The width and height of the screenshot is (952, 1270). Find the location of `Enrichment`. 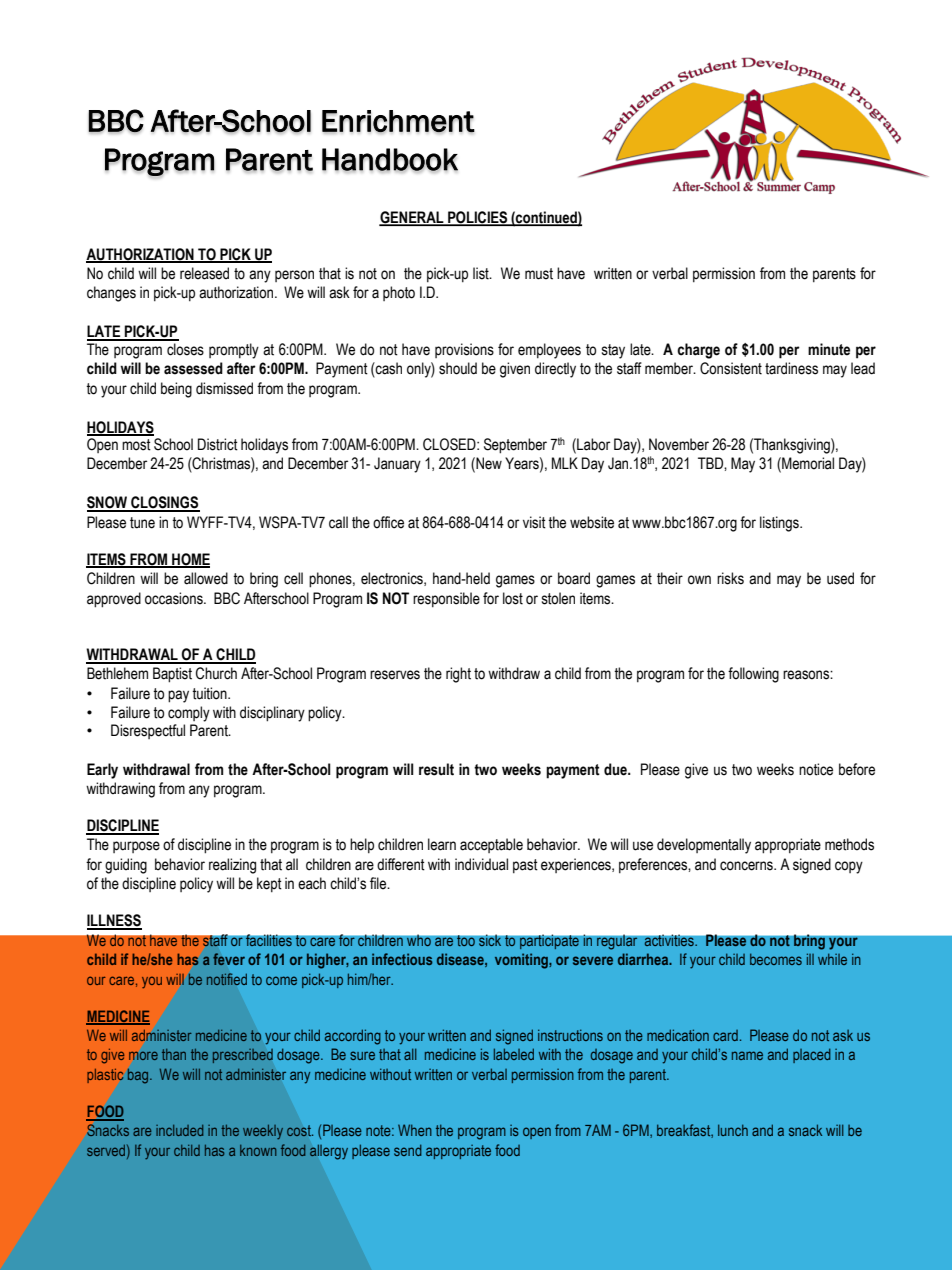

Enrichment is located at coordinates (398, 121).
